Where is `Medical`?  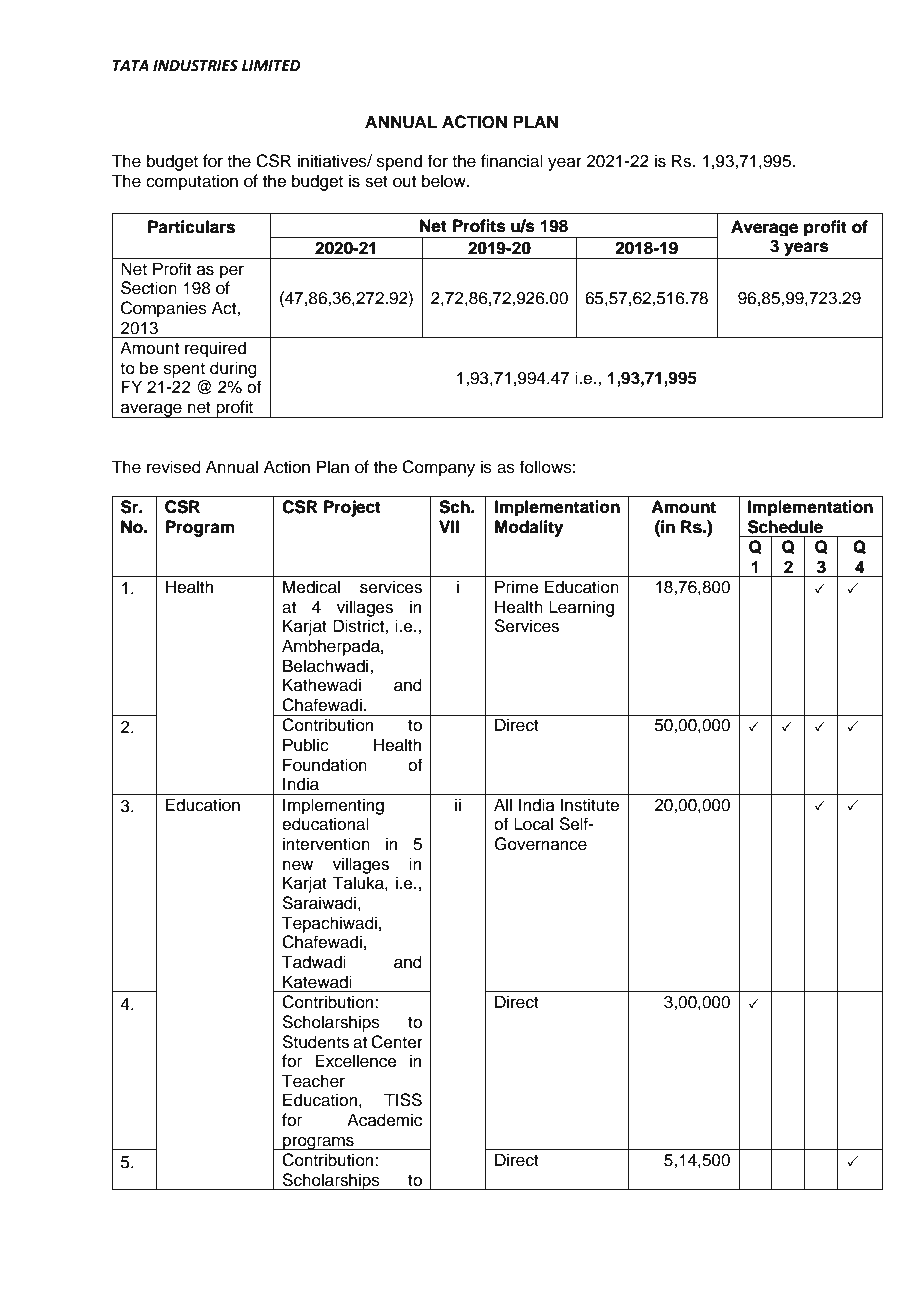
Medical is located at coordinates (311, 587).
